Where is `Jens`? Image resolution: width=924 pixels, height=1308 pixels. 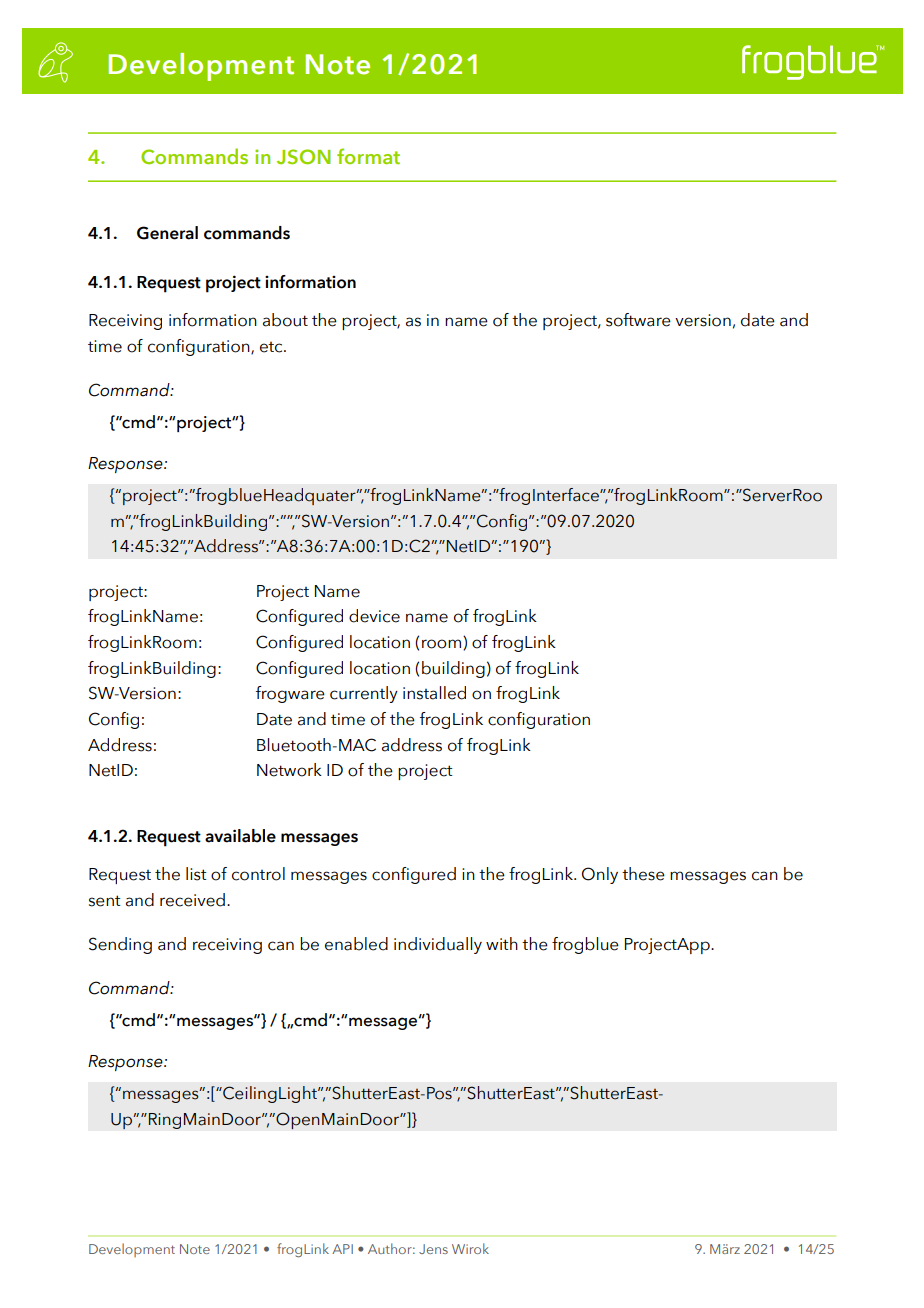
Jens is located at coordinates (433, 1249).
